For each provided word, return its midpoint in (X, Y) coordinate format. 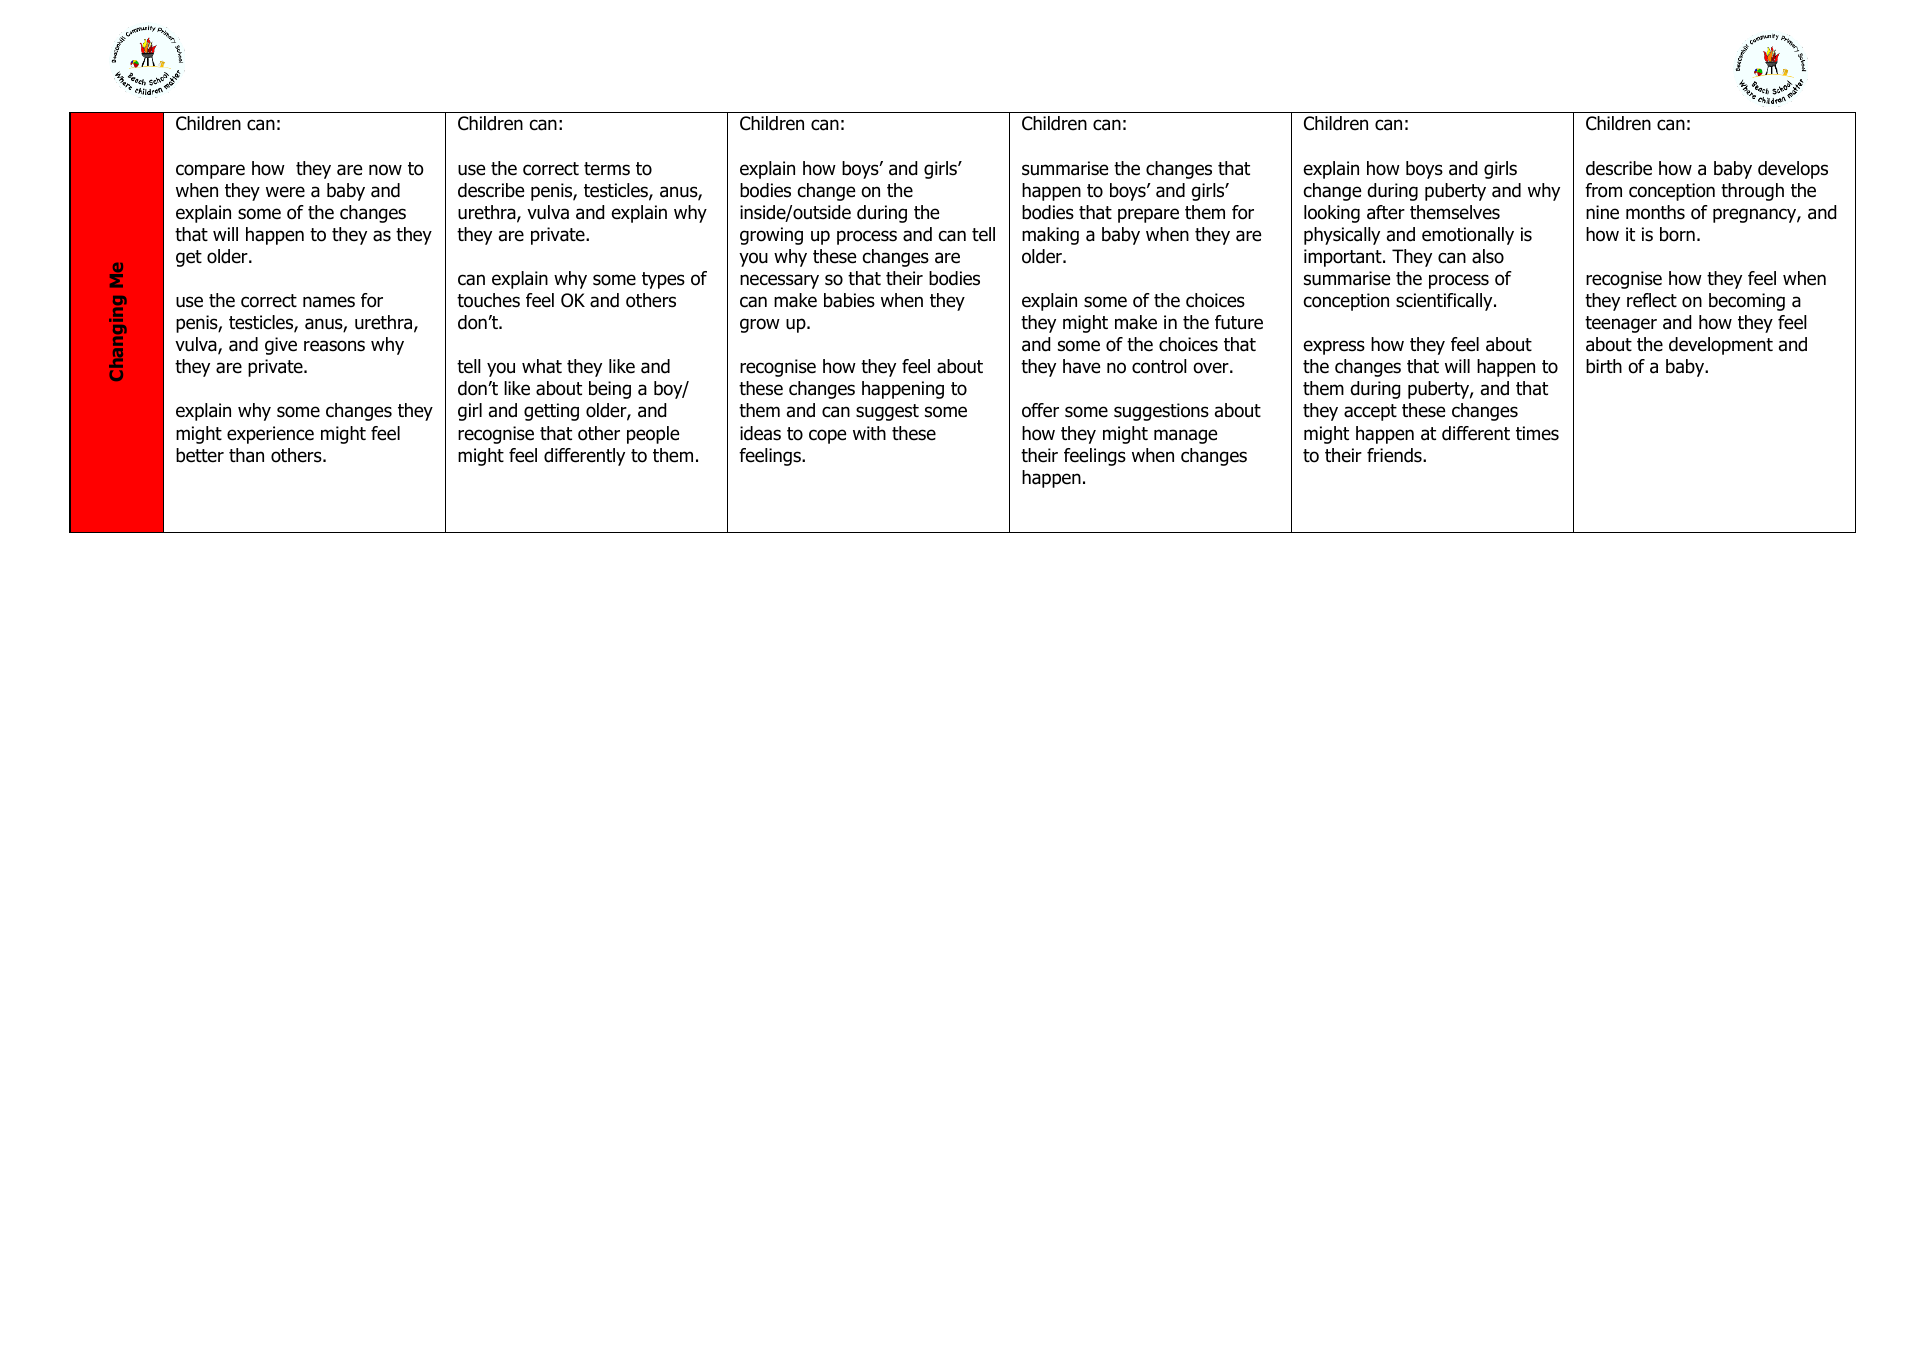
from (1603, 190)
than (246, 455)
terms (607, 169)
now (385, 170)
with (869, 433)
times (1537, 433)
